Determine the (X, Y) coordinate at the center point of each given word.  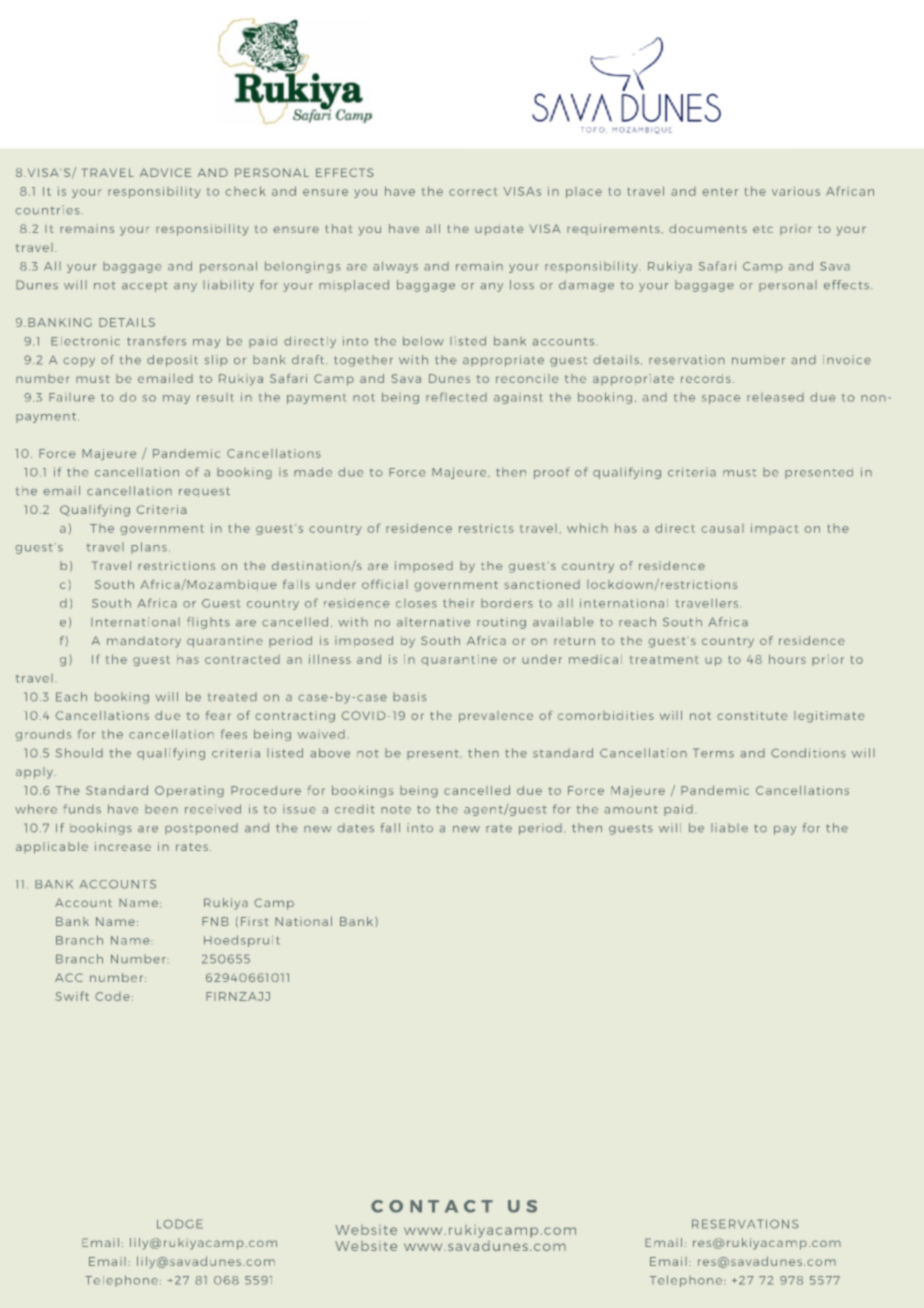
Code (112, 996)
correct (473, 192)
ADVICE (166, 172)
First (254, 921)
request (204, 492)
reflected (456, 397)
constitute (752, 715)
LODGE (180, 1224)
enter (720, 191)
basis (410, 697)
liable (729, 828)
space (721, 399)
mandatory (144, 642)
